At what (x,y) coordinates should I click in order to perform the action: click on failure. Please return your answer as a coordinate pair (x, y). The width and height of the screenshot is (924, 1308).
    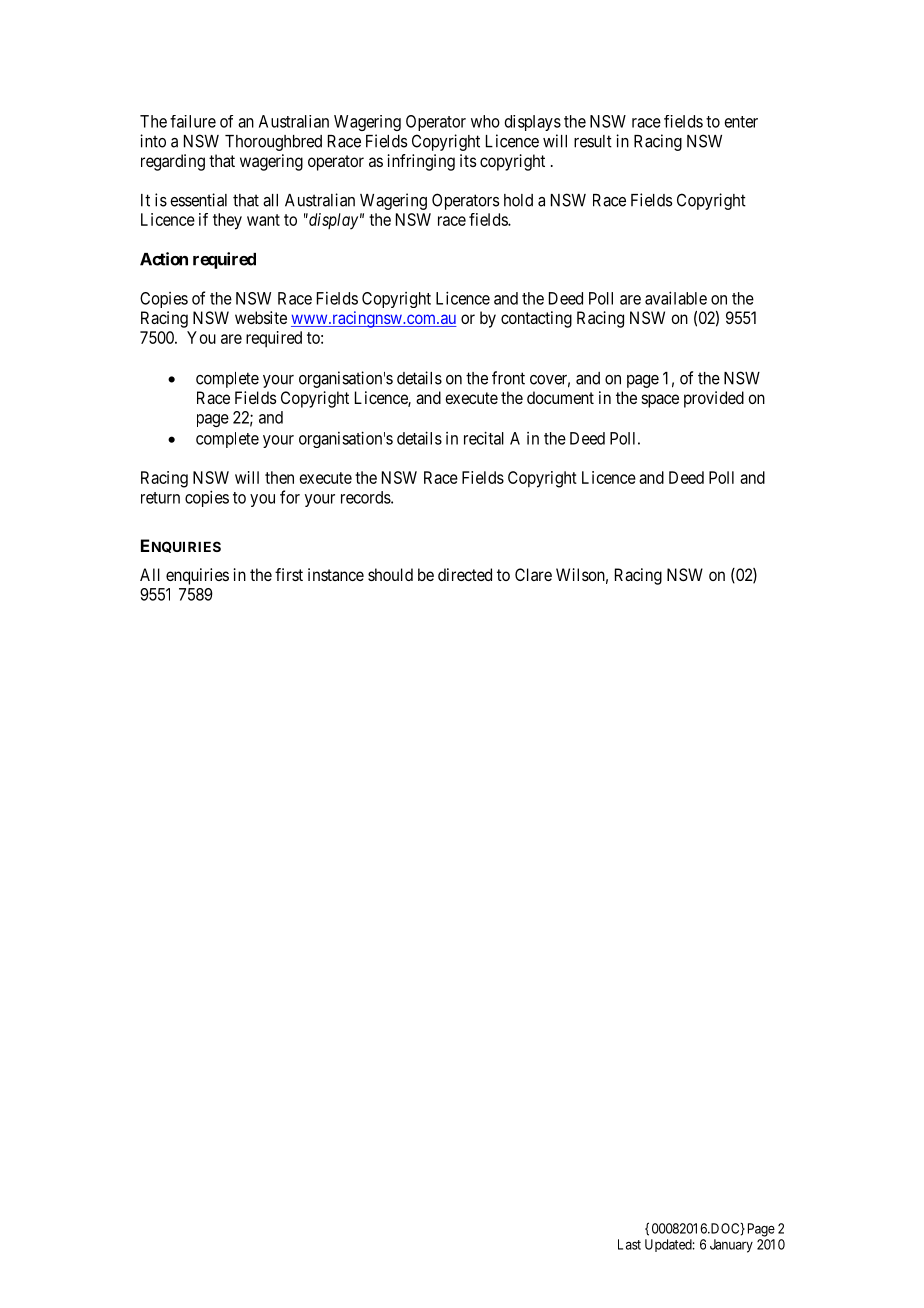
    Looking at the image, I should click on (193, 121).
